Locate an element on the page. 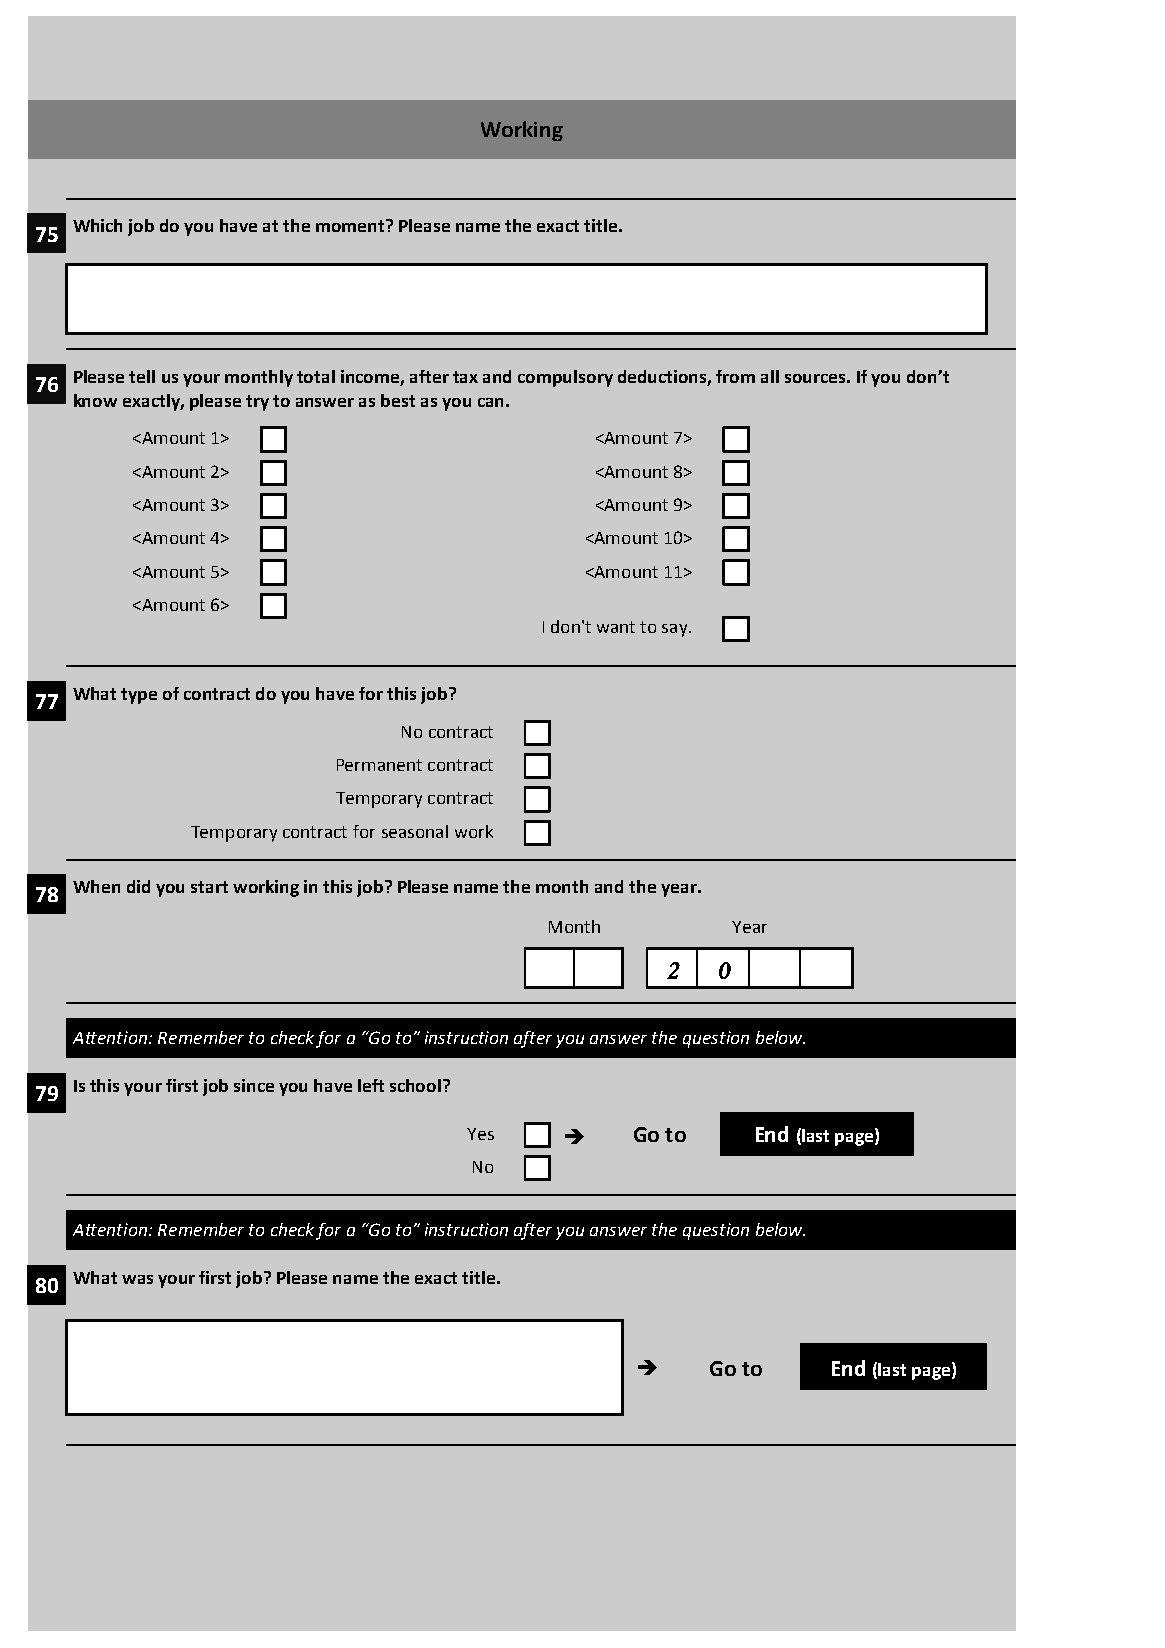 The width and height of the document is (1165, 1648). say is located at coordinates (676, 630).
